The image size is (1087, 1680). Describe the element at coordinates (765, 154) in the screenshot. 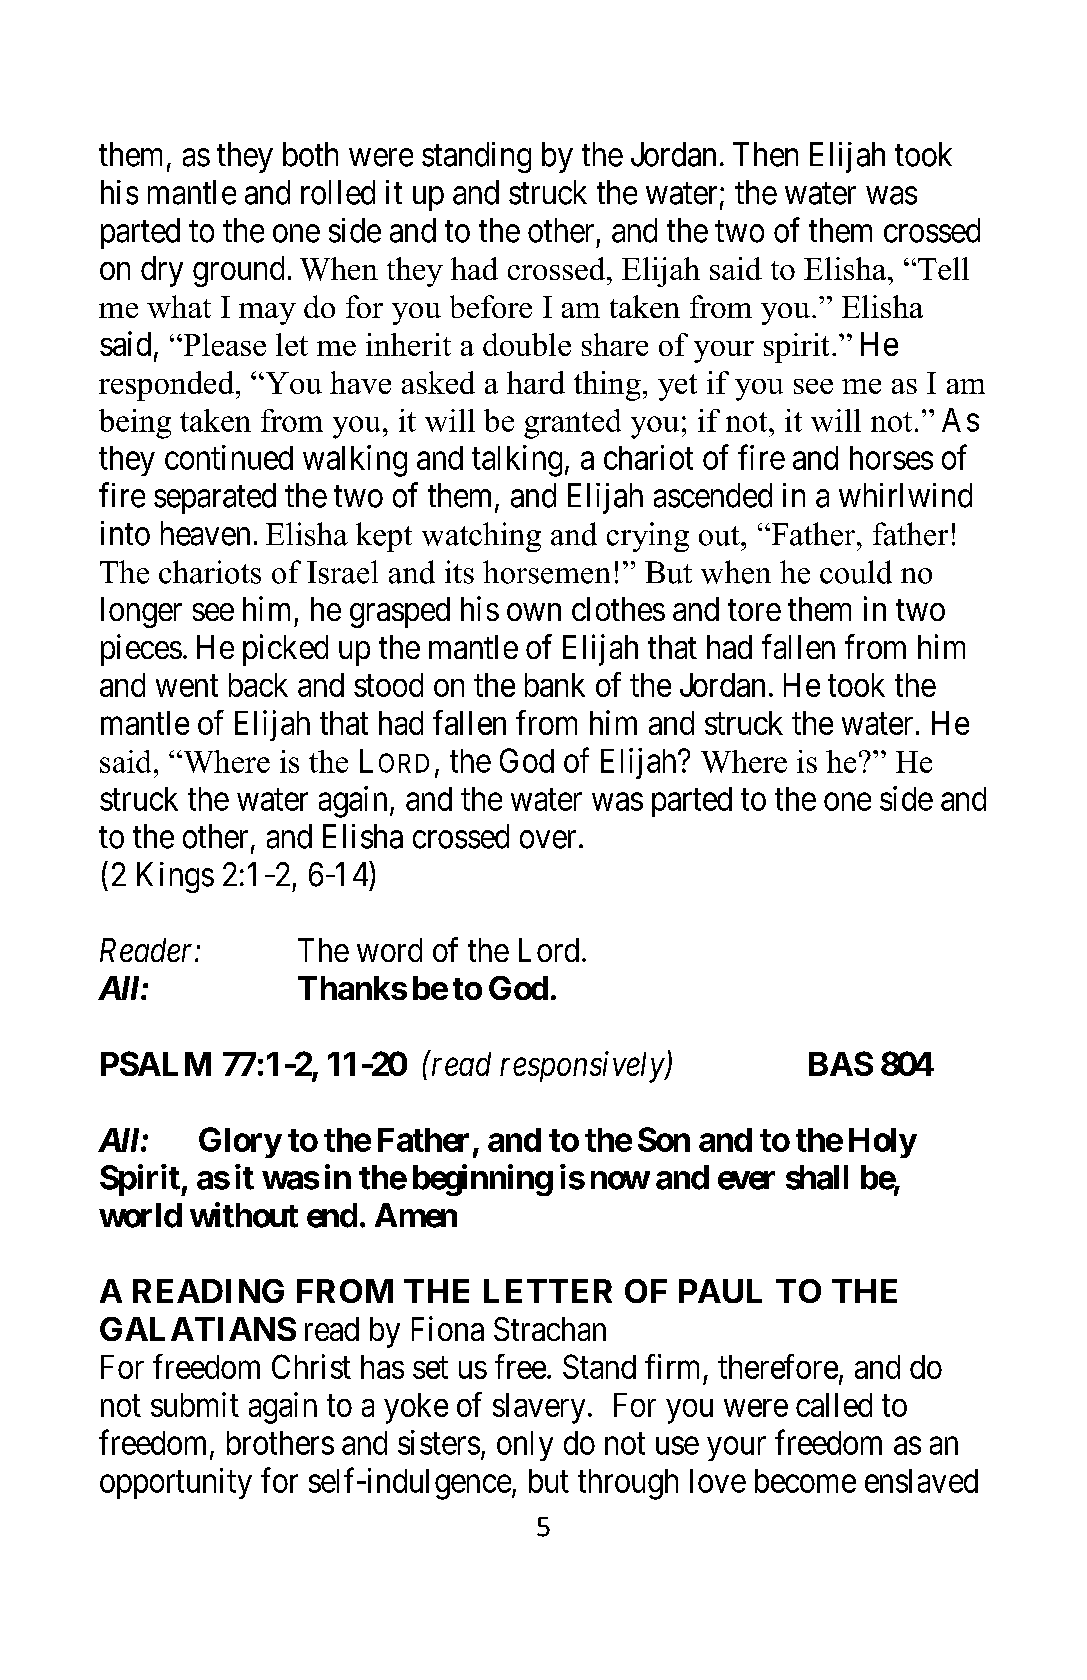

I see `Then` at that location.
